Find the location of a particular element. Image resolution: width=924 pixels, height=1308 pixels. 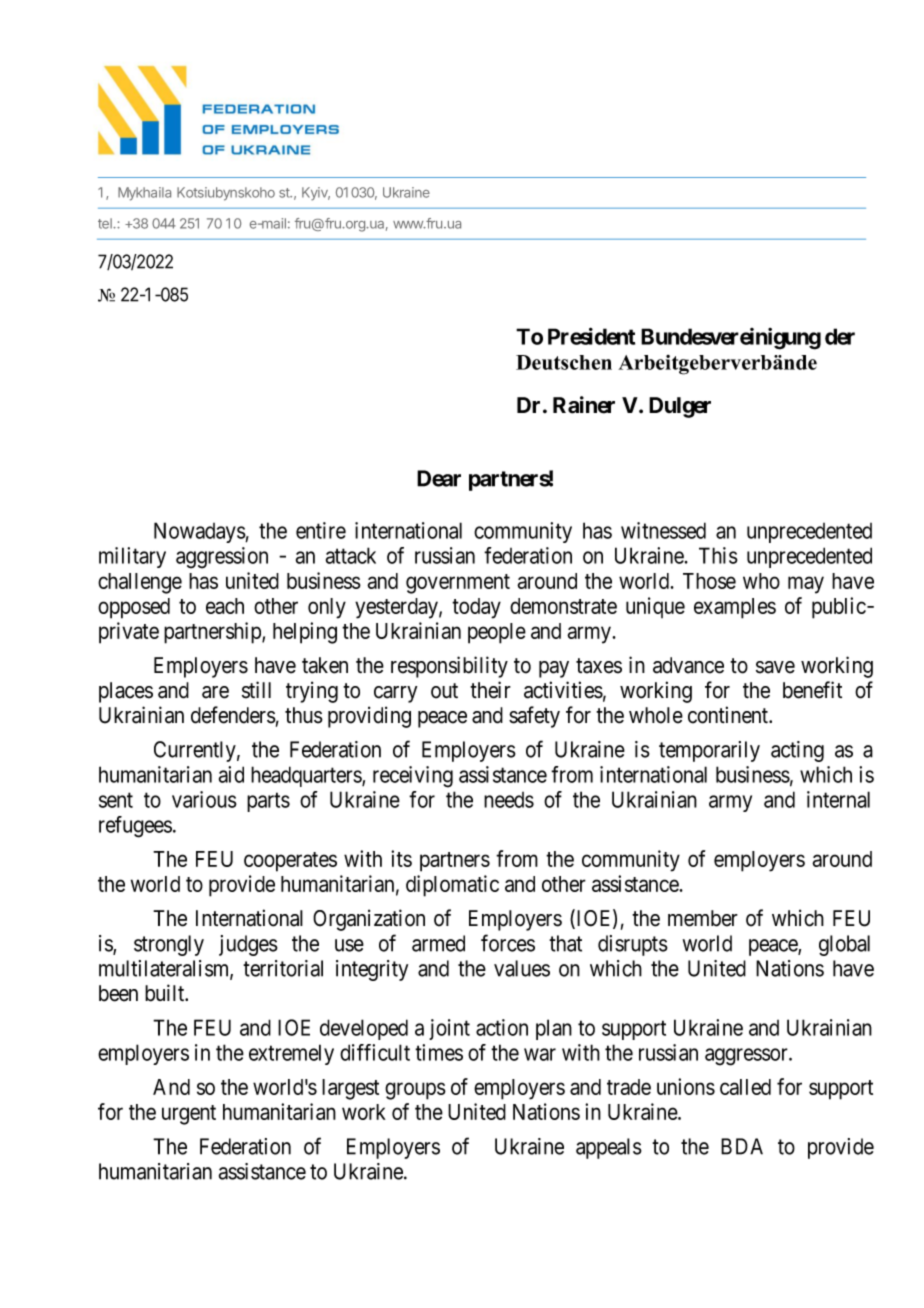

Dear is located at coordinates (439, 478).
